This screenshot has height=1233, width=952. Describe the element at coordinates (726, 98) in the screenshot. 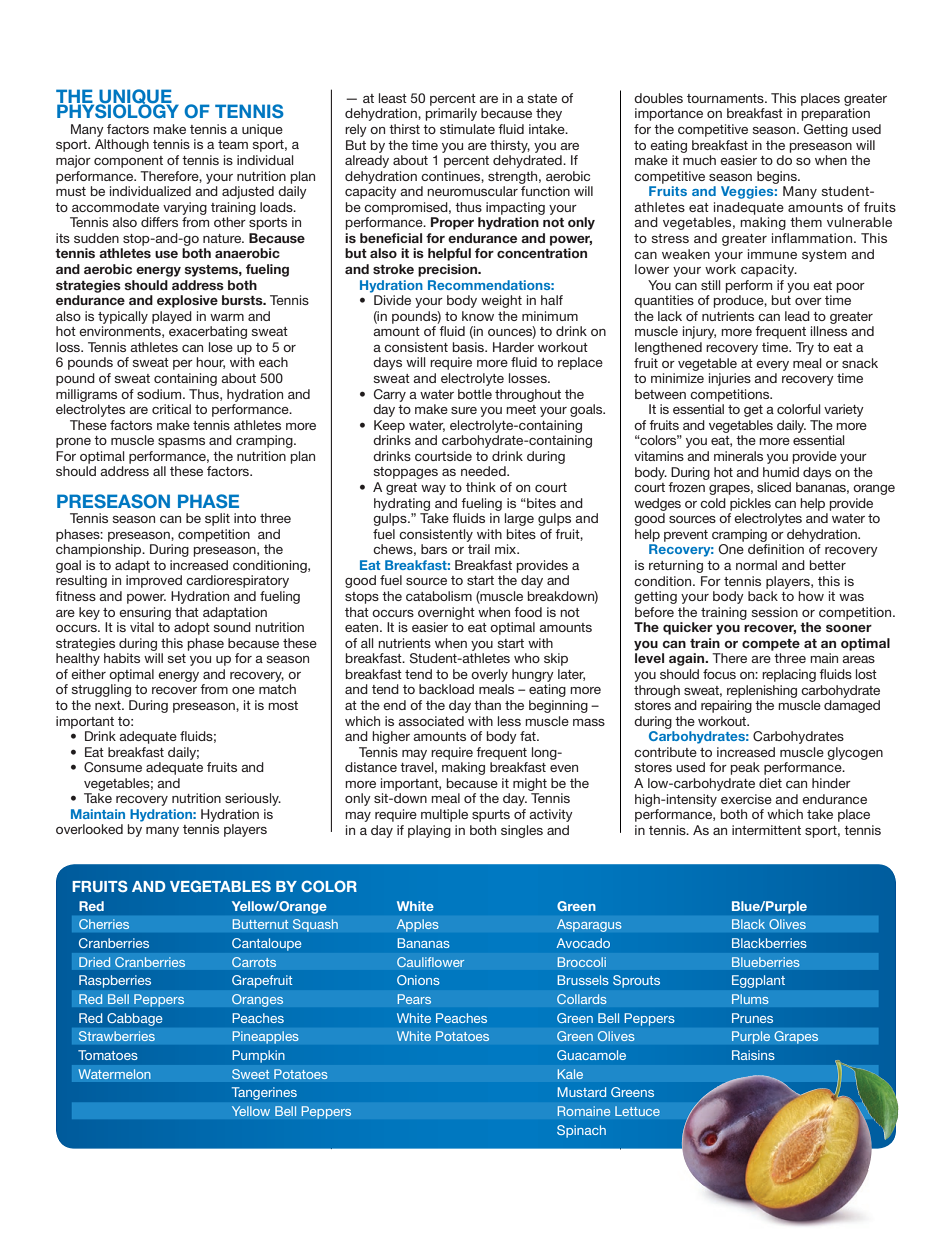

I see `tournaments` at that location.
